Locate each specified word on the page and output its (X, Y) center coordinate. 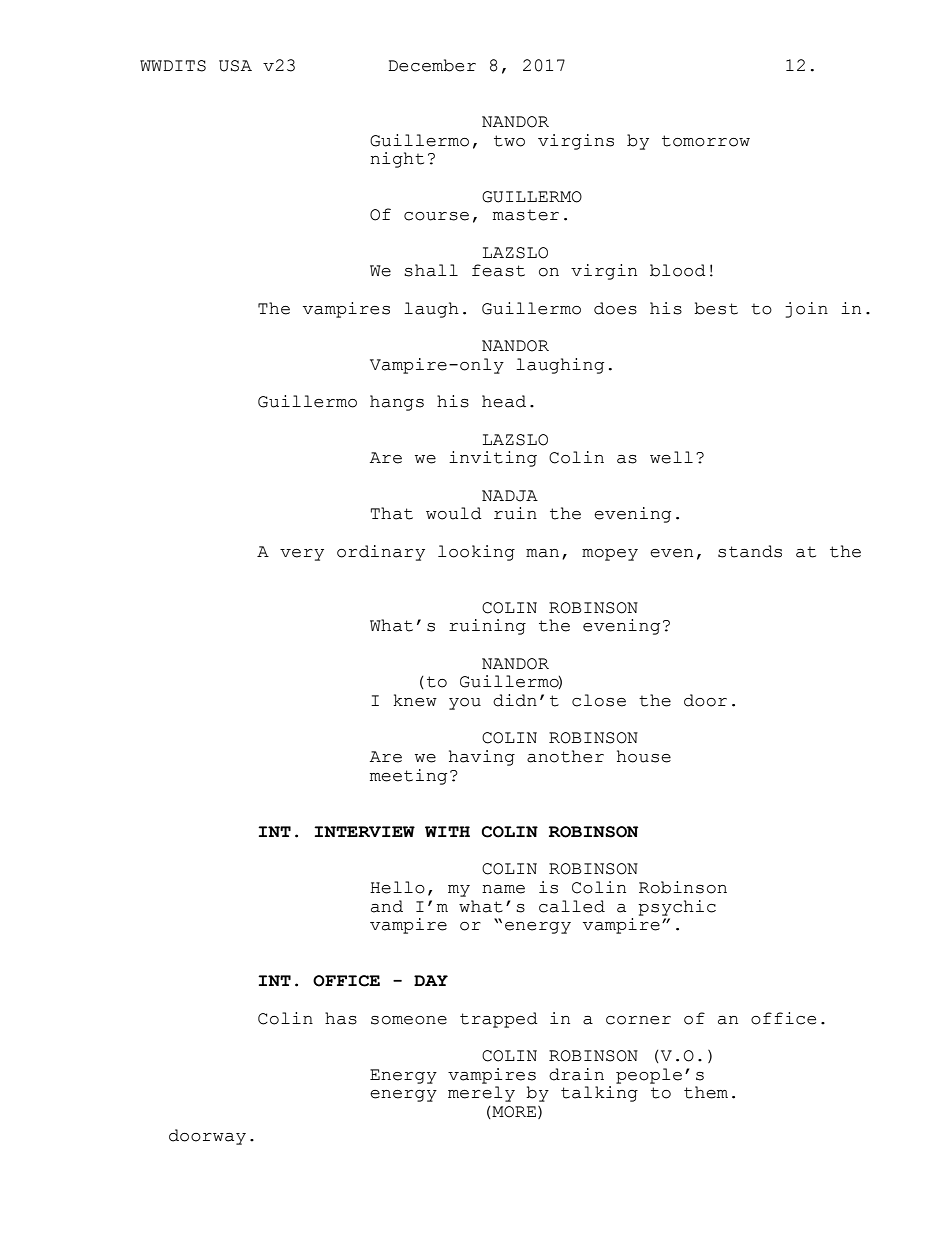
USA (235, 66)
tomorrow (706, 141)
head (504, 401)
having (482, 758)
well (671, 457)
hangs (397, 403)
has (341, 1018)
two (509, 141)
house (644, 756)
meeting (408, 777)
